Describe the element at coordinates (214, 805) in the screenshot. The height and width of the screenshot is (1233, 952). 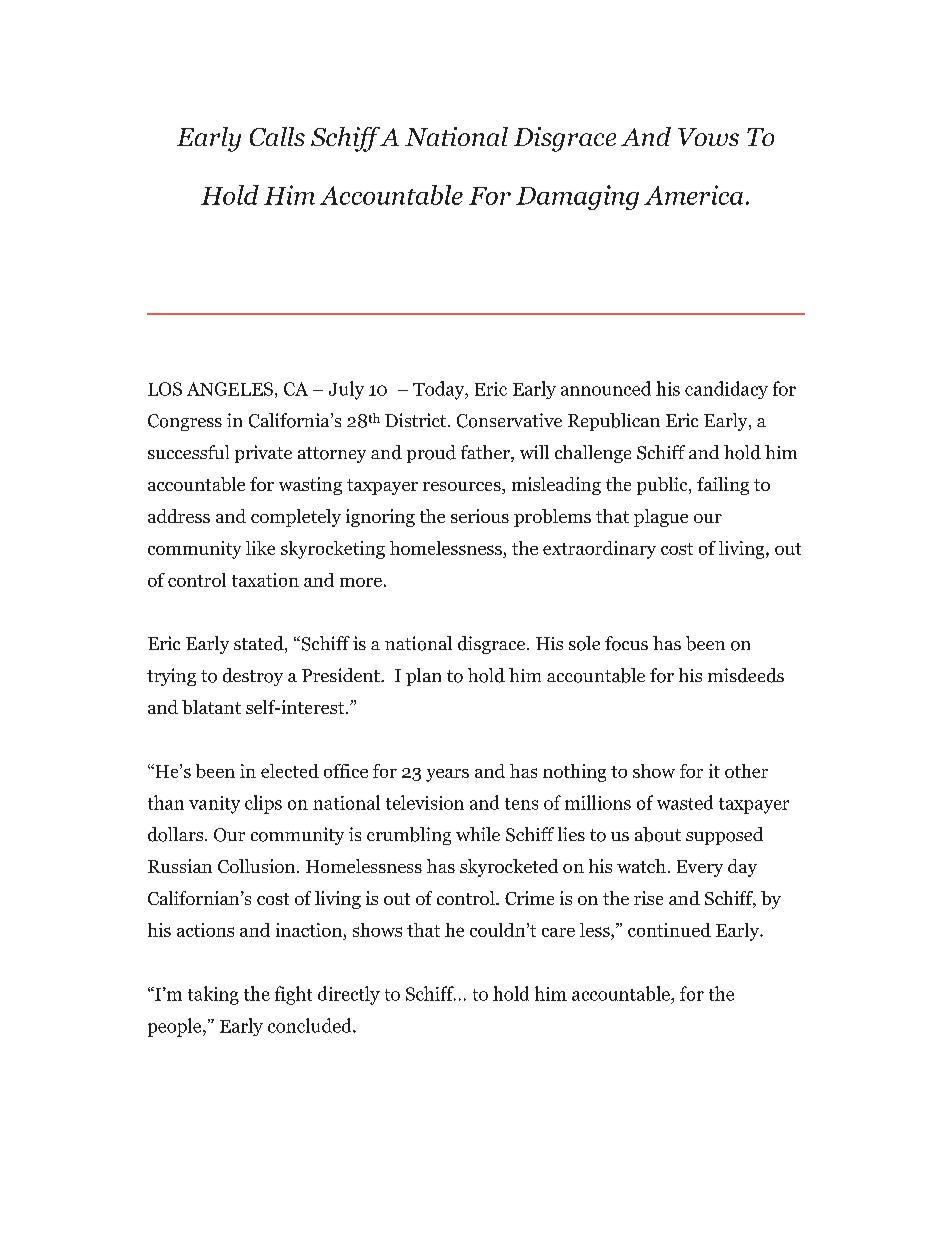
I see `vanity` at that location.
